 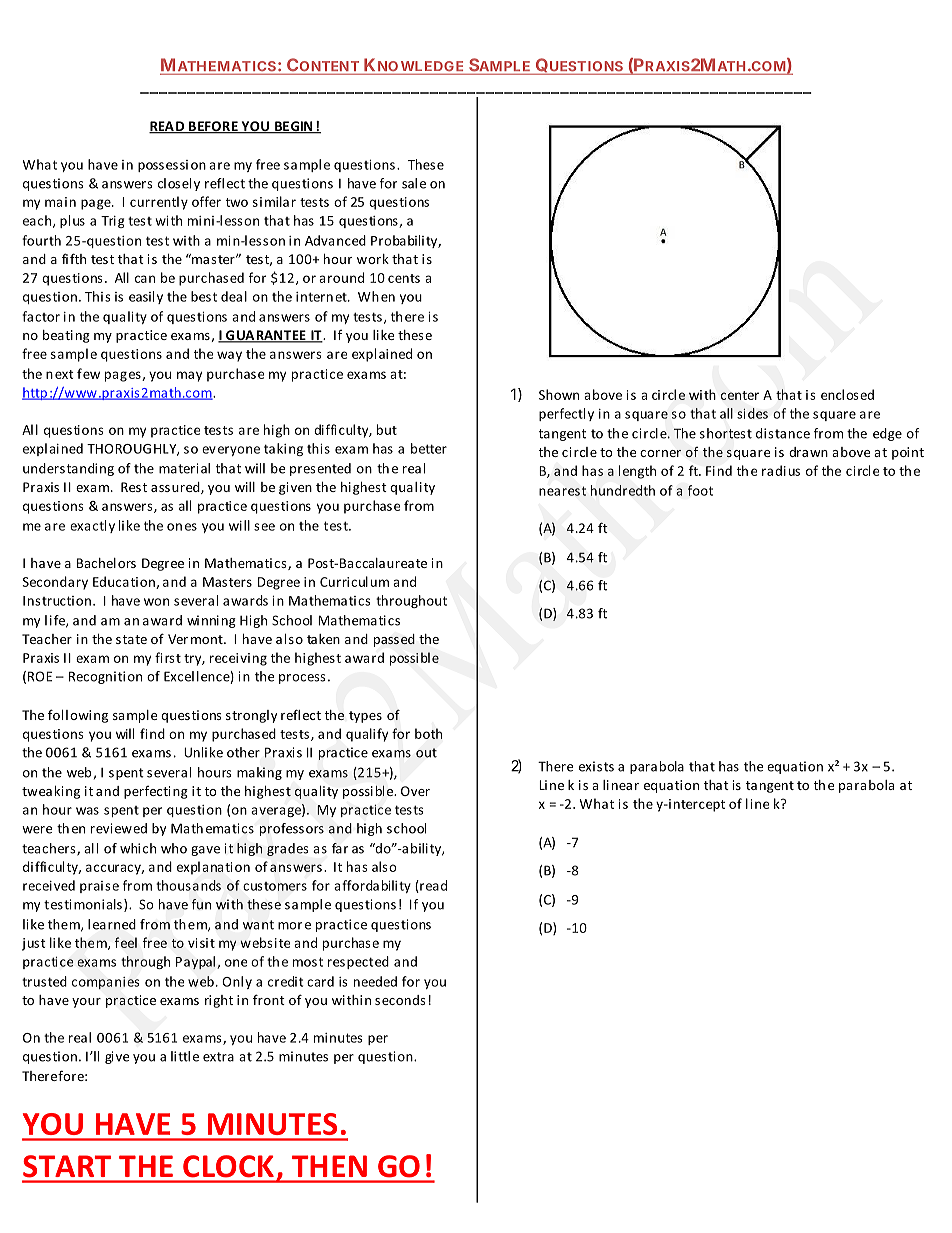 I want to click on closely, so click(x=179, y=184).
